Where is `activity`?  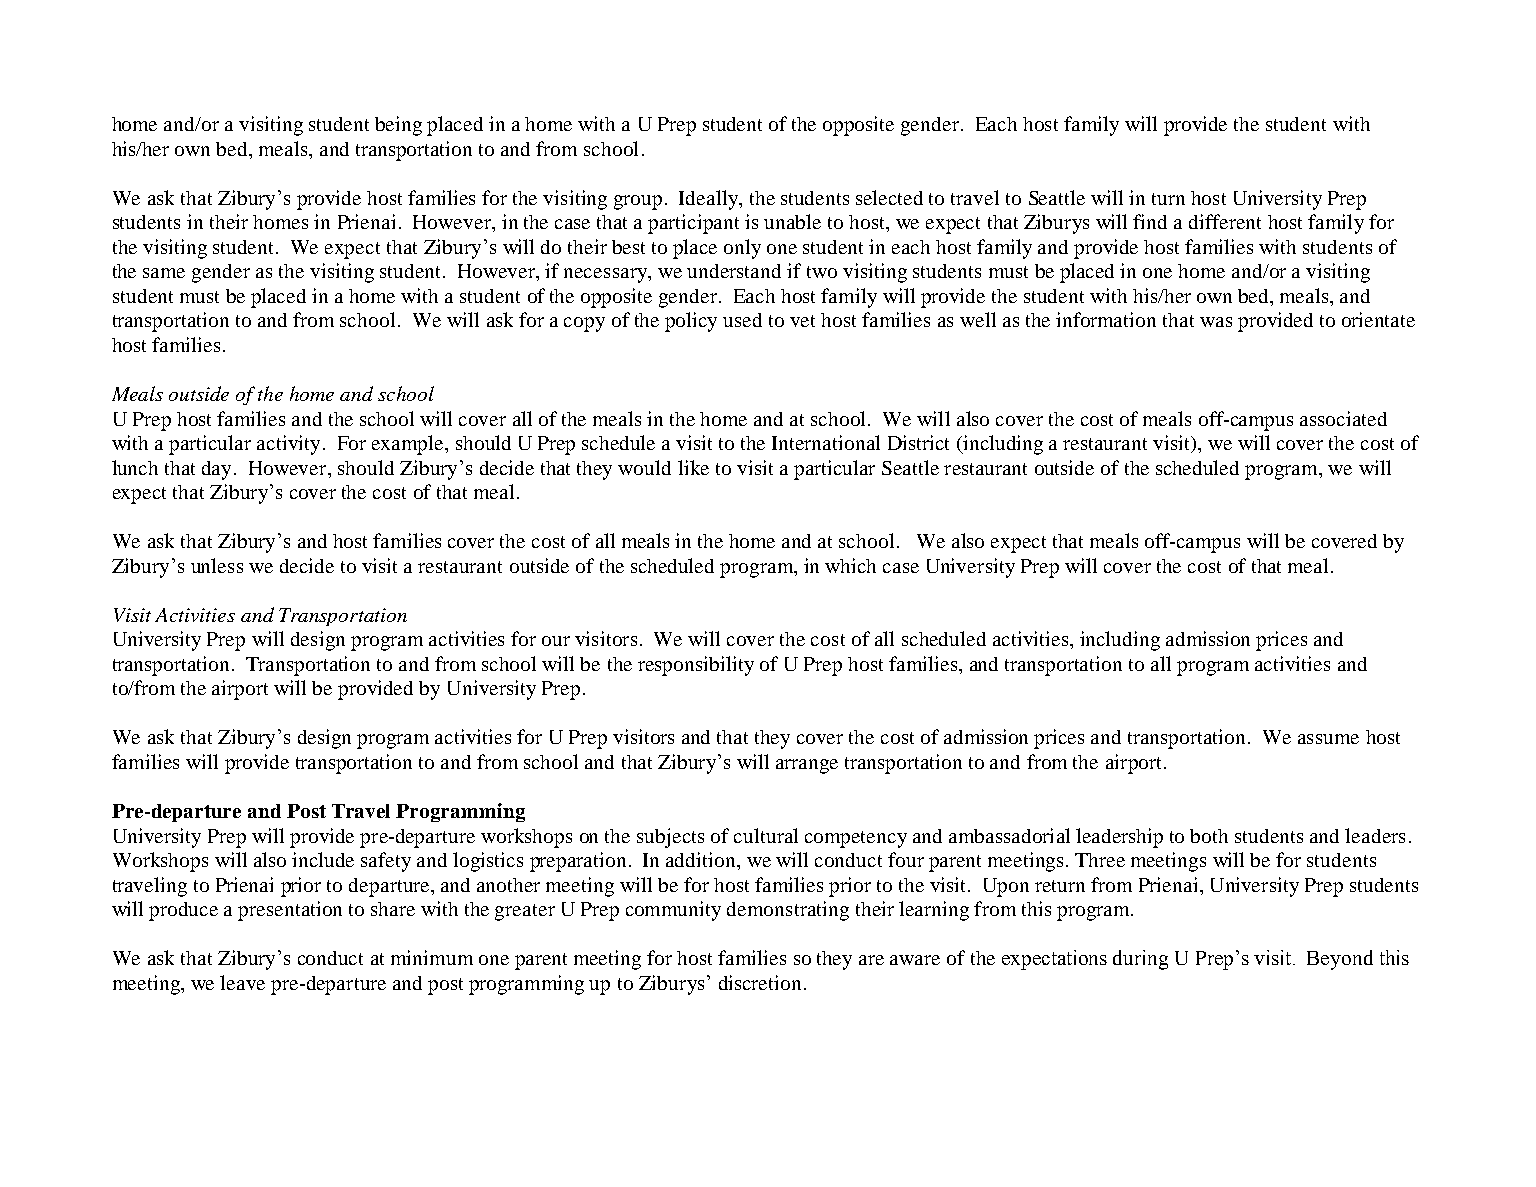 activity is located at coordinates (288, 445).
